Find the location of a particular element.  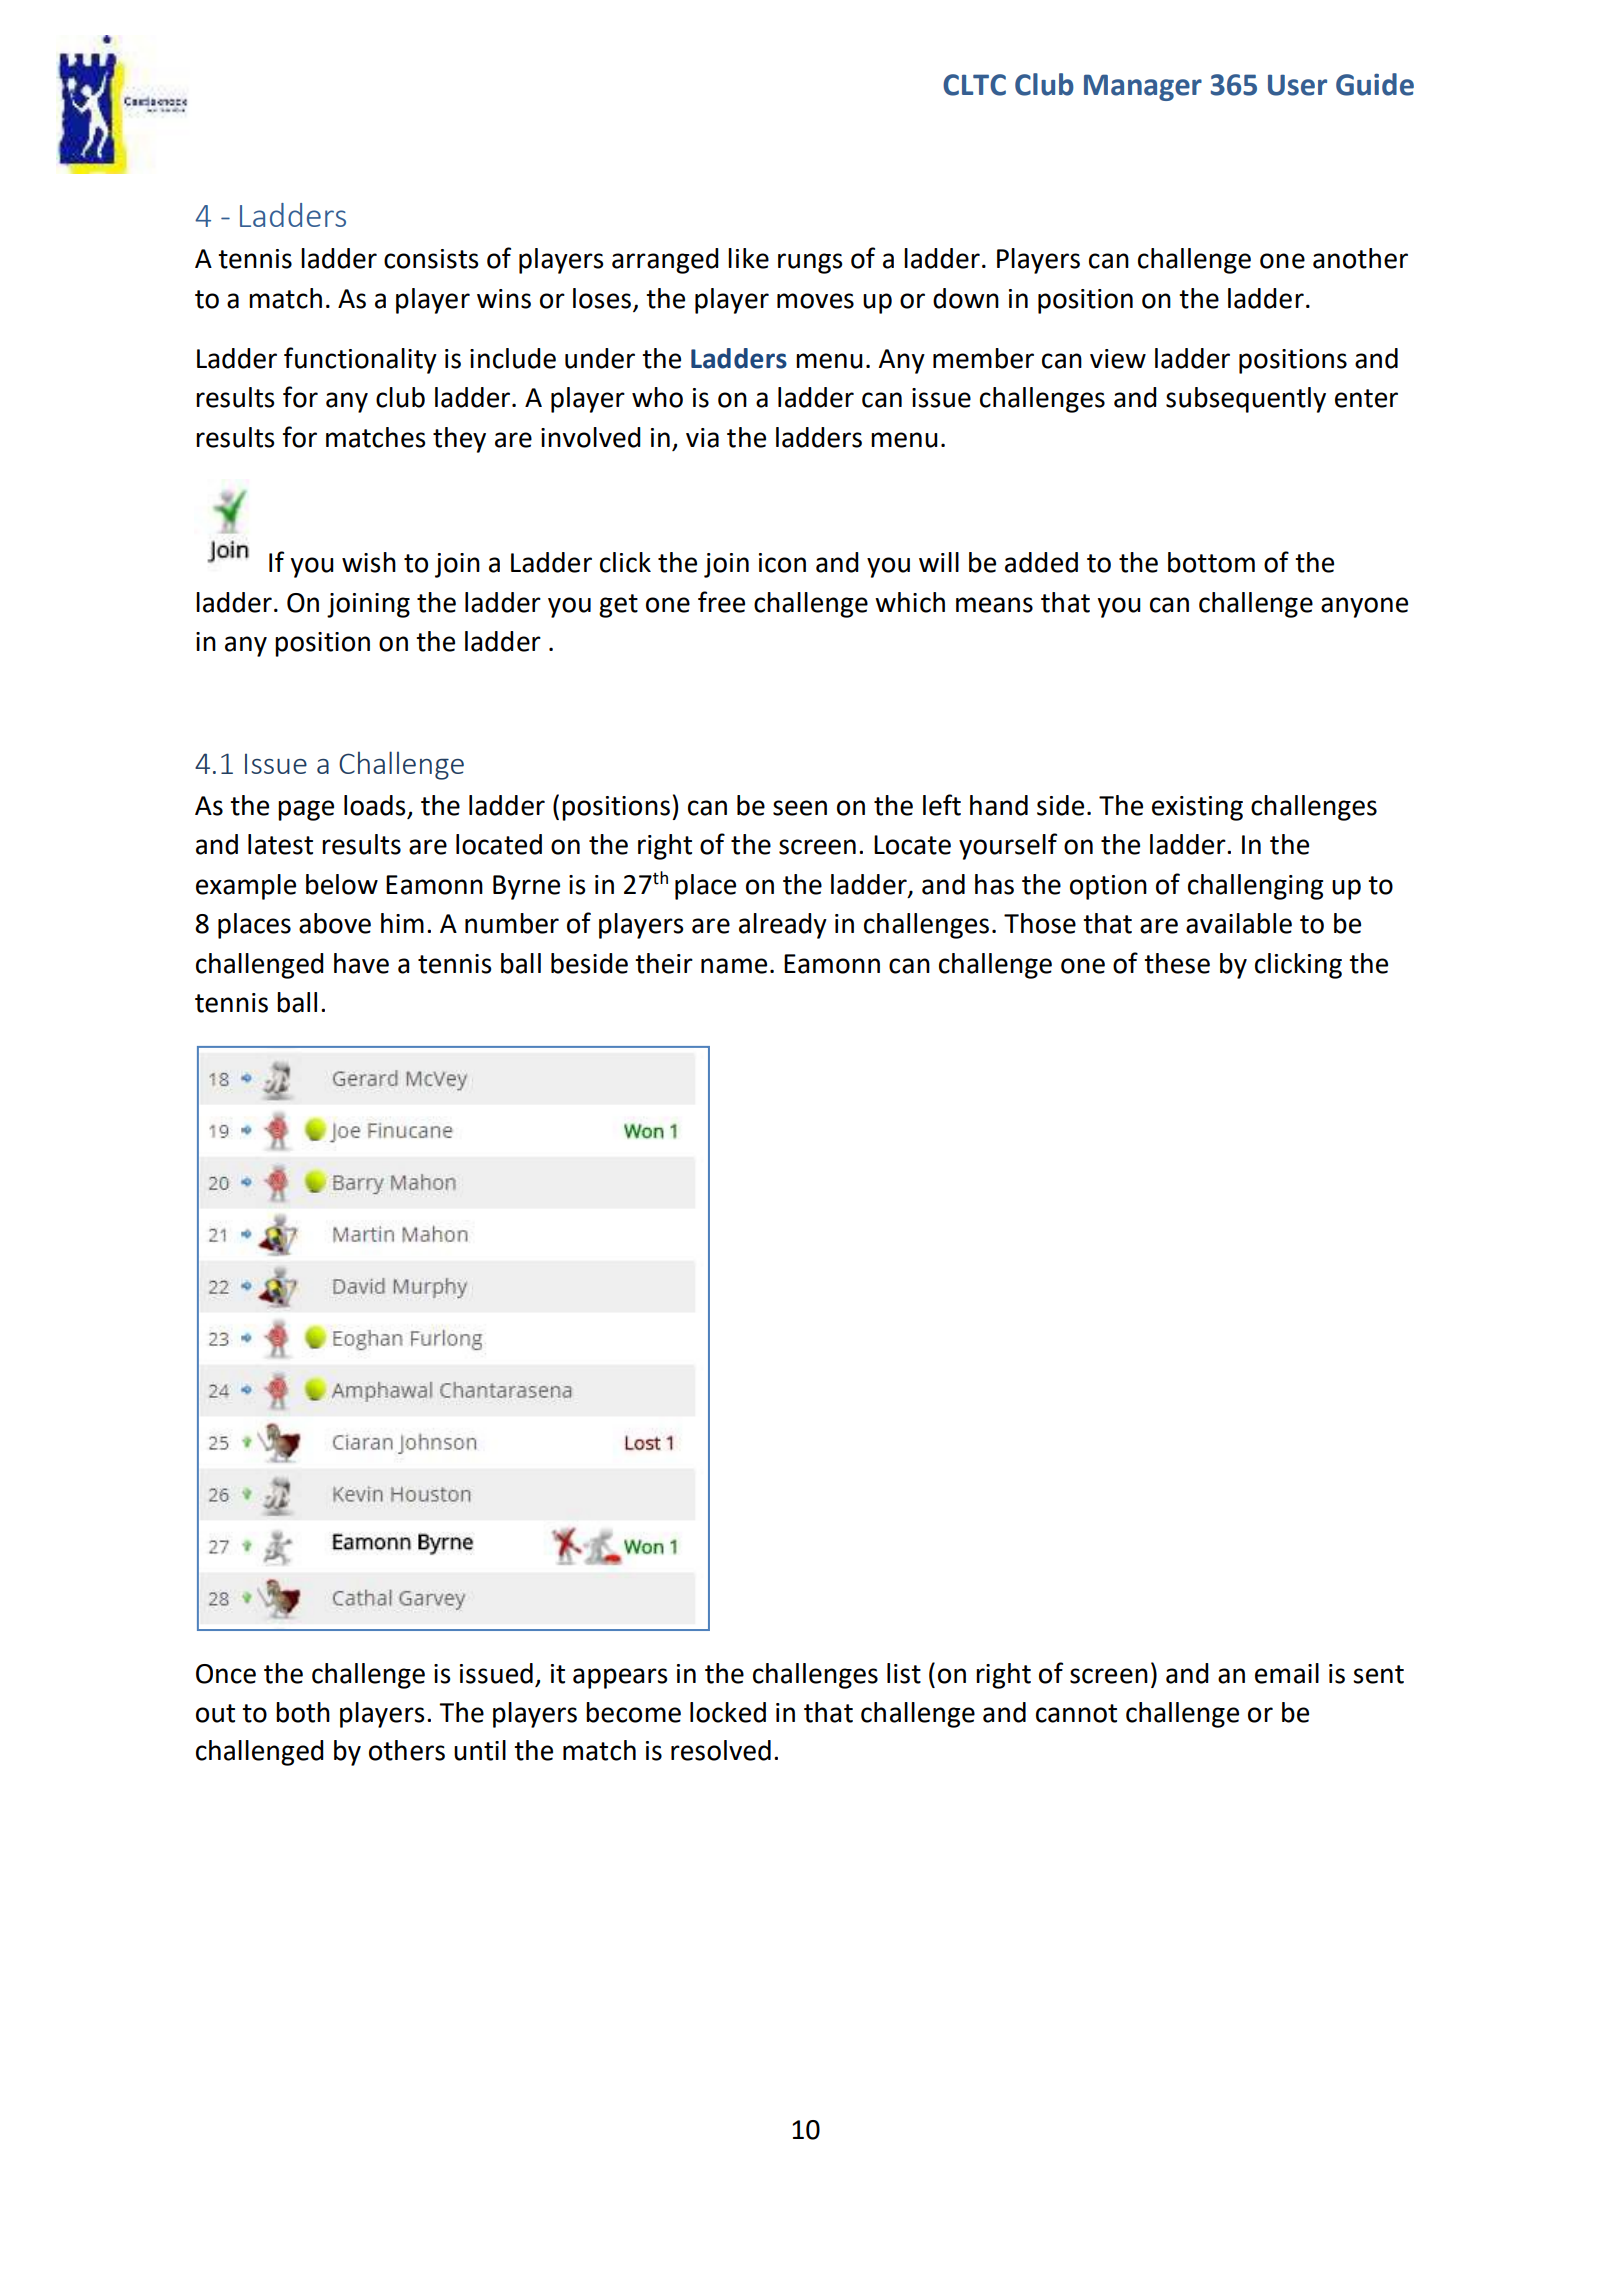

like is located at coordinates (748, 258).
